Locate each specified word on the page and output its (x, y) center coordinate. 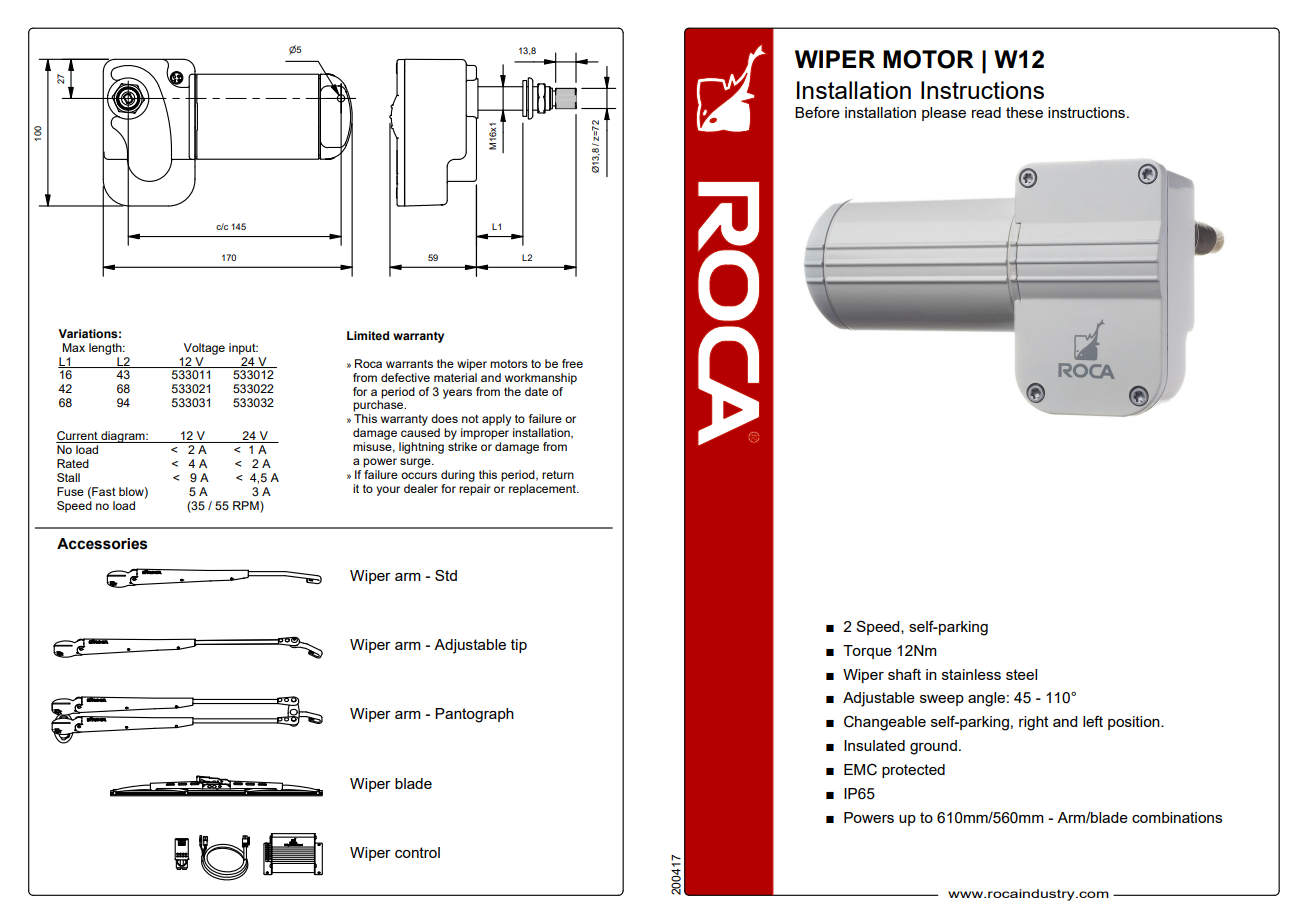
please (944, 114)
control (417, 852)
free (572, 363)
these (1024, 112)
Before (817, 112)
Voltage (204, 349)
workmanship (541, 379)
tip (519, 646)
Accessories (102, 544)
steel (1021, 674)
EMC (860, 769)
